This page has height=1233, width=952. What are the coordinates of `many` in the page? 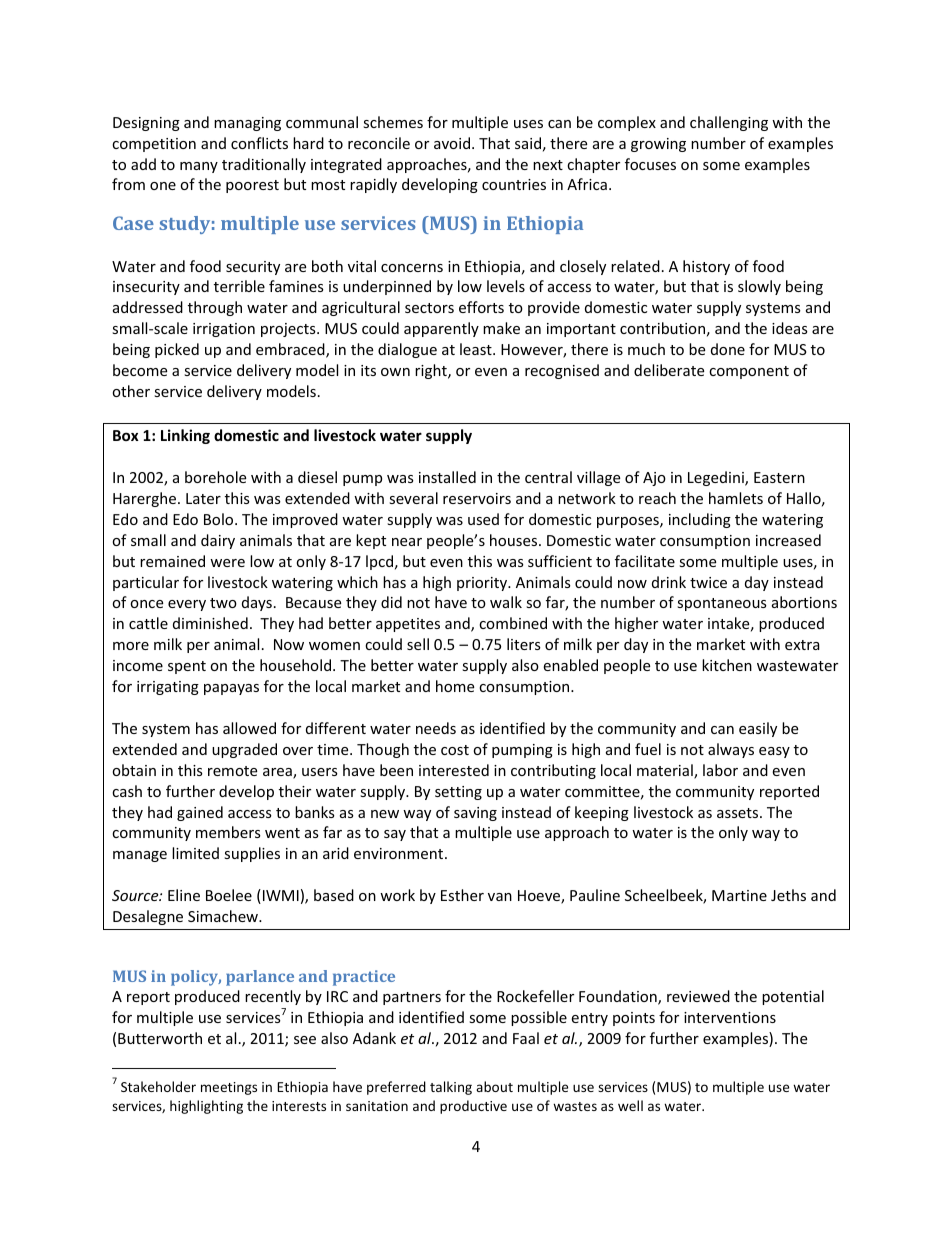 It's located at (199, 167).
